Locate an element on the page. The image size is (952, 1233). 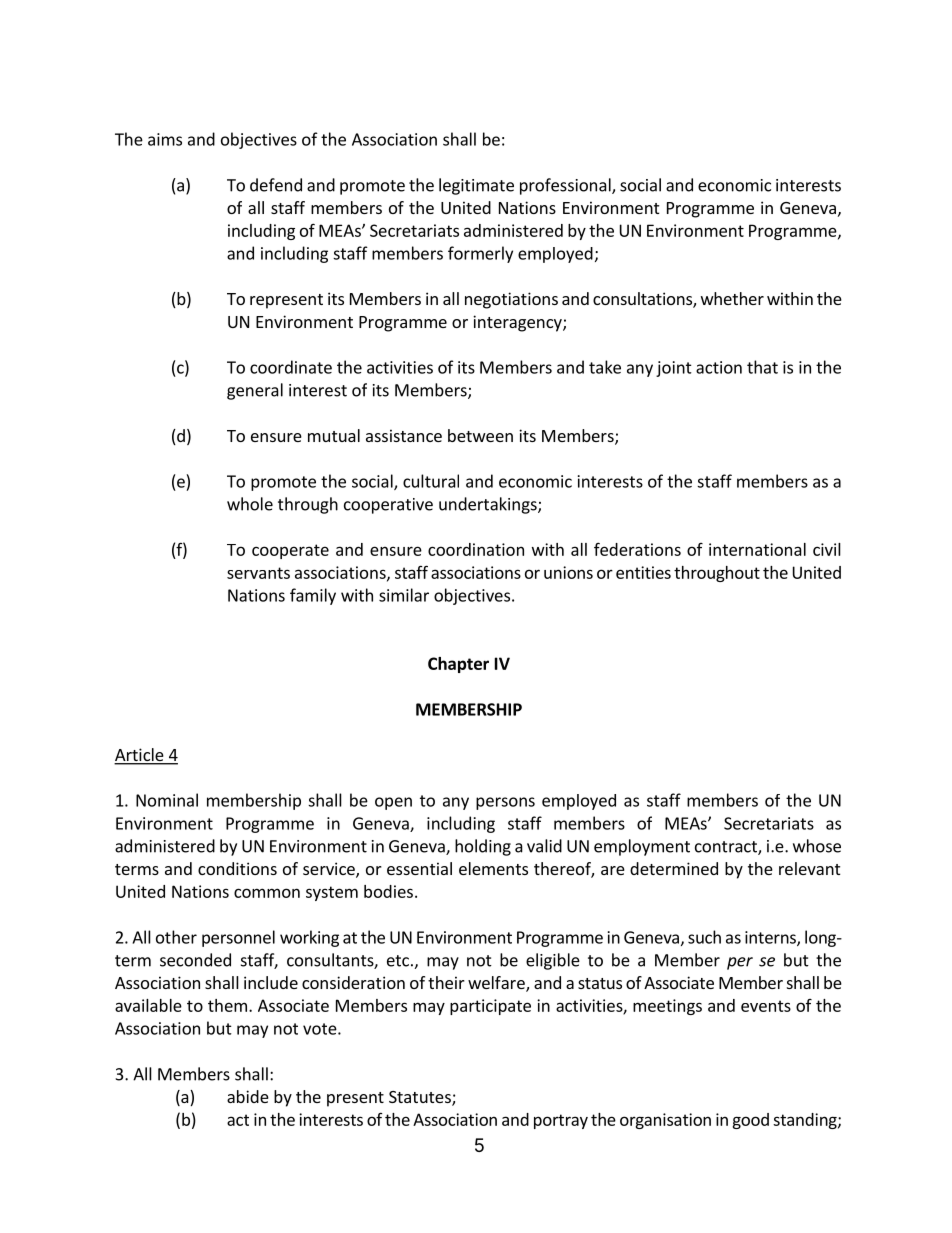
good is located at coordinates (750, 1121).
